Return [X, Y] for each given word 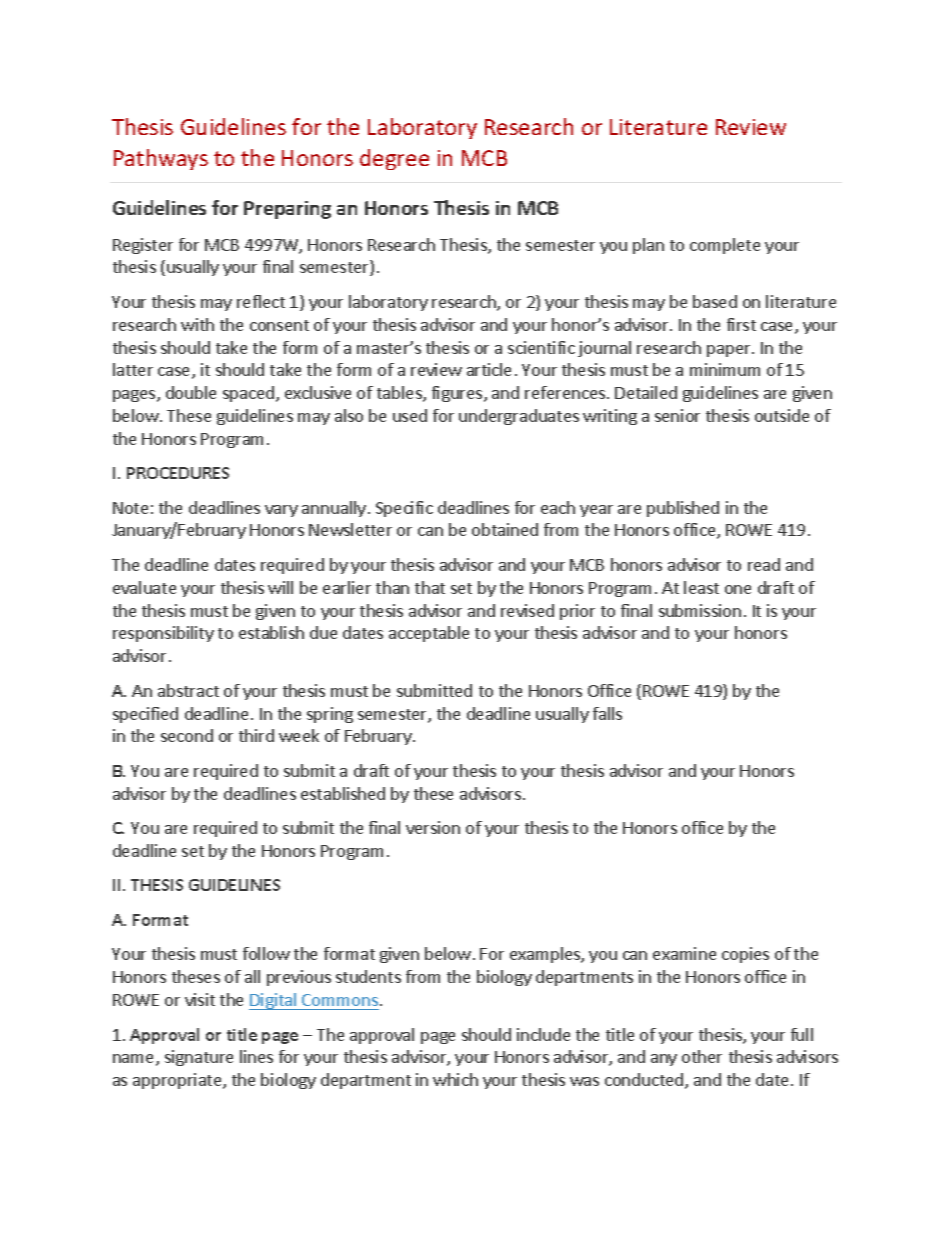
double [191, 392]
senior [677, 415]
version [433, 827]
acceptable [429, 634]
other [702, 1056]
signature [199, 1058]
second [187, 735]
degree [394, 159]
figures [458, 394]
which [455, 1079]
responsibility [163, 634]
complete [725, 246]
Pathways [161, 159]
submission [700, 610]
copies [745, 955]
